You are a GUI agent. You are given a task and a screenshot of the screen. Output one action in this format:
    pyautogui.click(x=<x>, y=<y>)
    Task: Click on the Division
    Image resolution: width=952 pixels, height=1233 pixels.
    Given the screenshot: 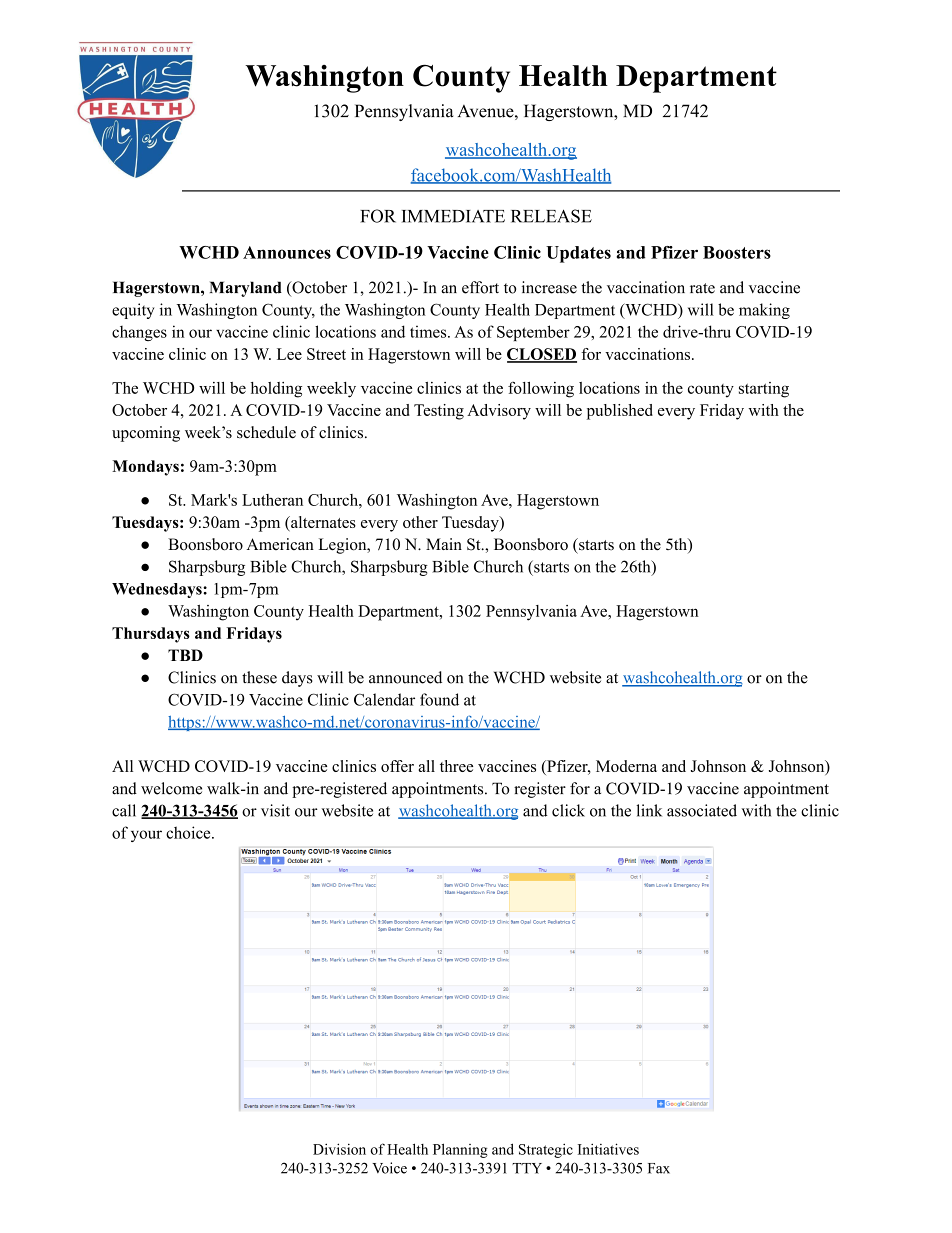 What is the action you would take?
    pyautogui.click(x=339, y=1149)
